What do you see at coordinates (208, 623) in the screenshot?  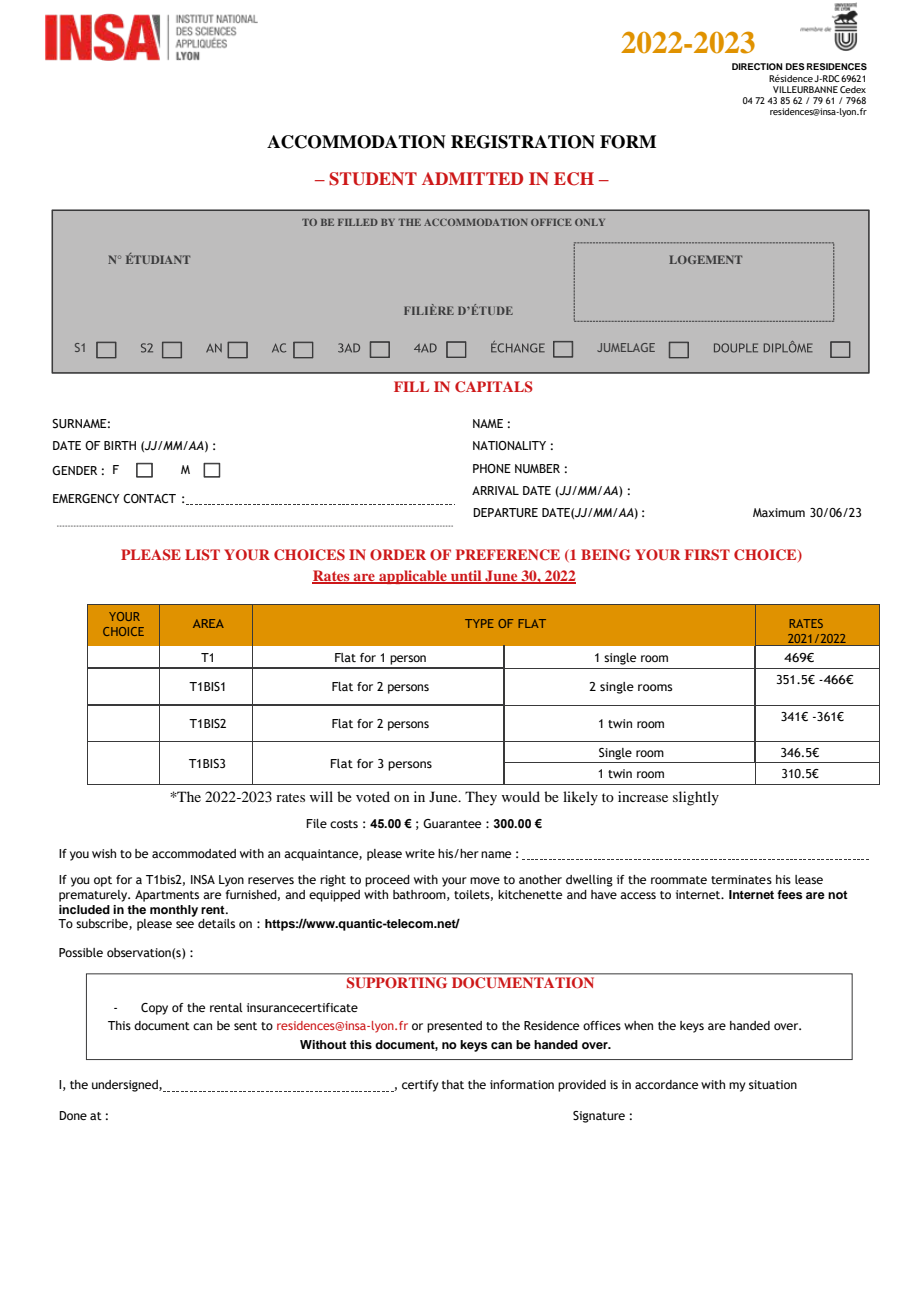 I see `AREA` at bounding box center [208, 623].
